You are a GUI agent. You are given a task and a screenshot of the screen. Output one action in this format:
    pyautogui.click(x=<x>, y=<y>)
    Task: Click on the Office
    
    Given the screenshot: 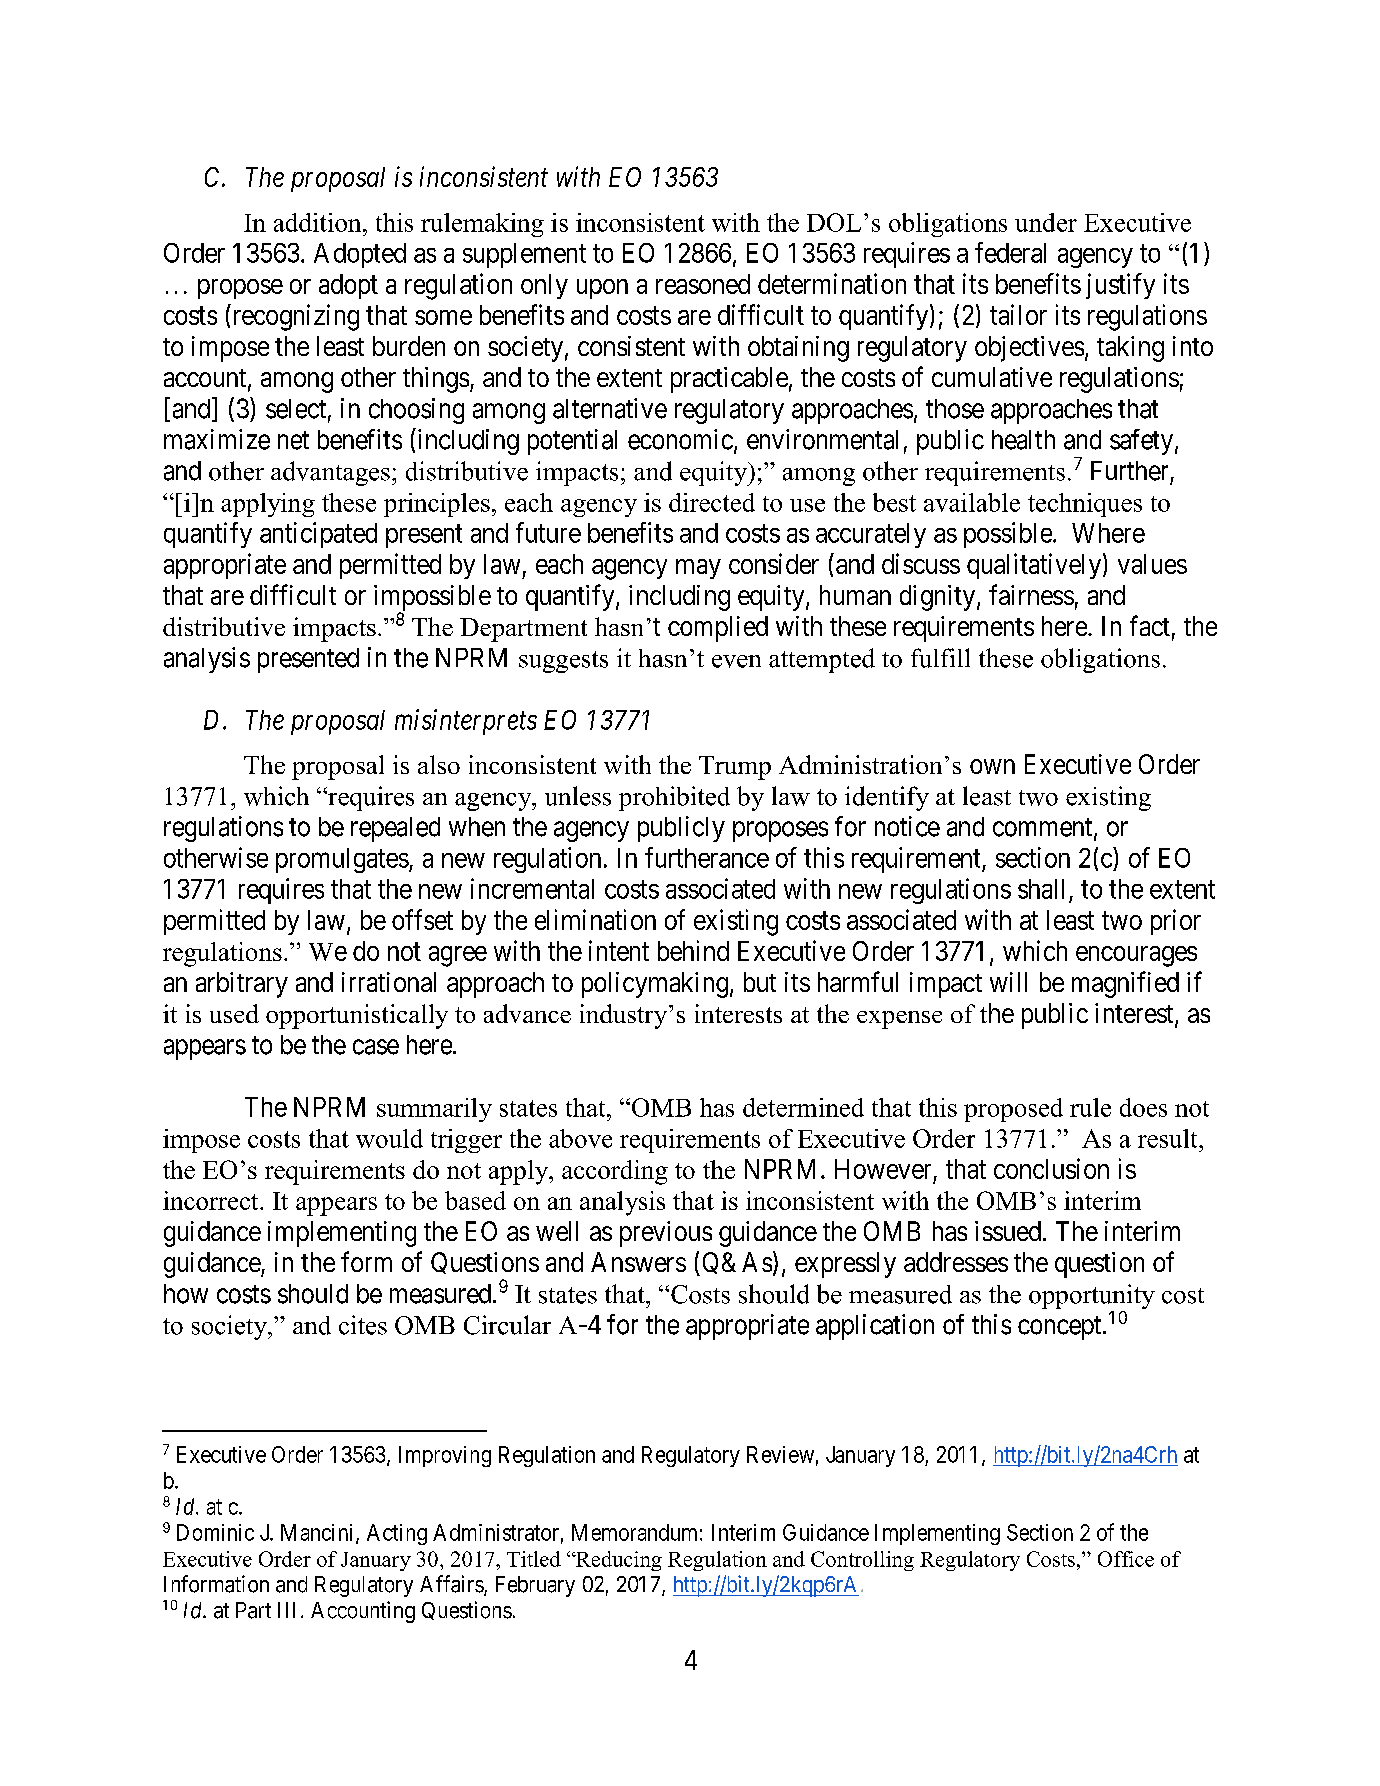 What is the action you would take?
    pyautogui.click(x=1126, y=1559)
